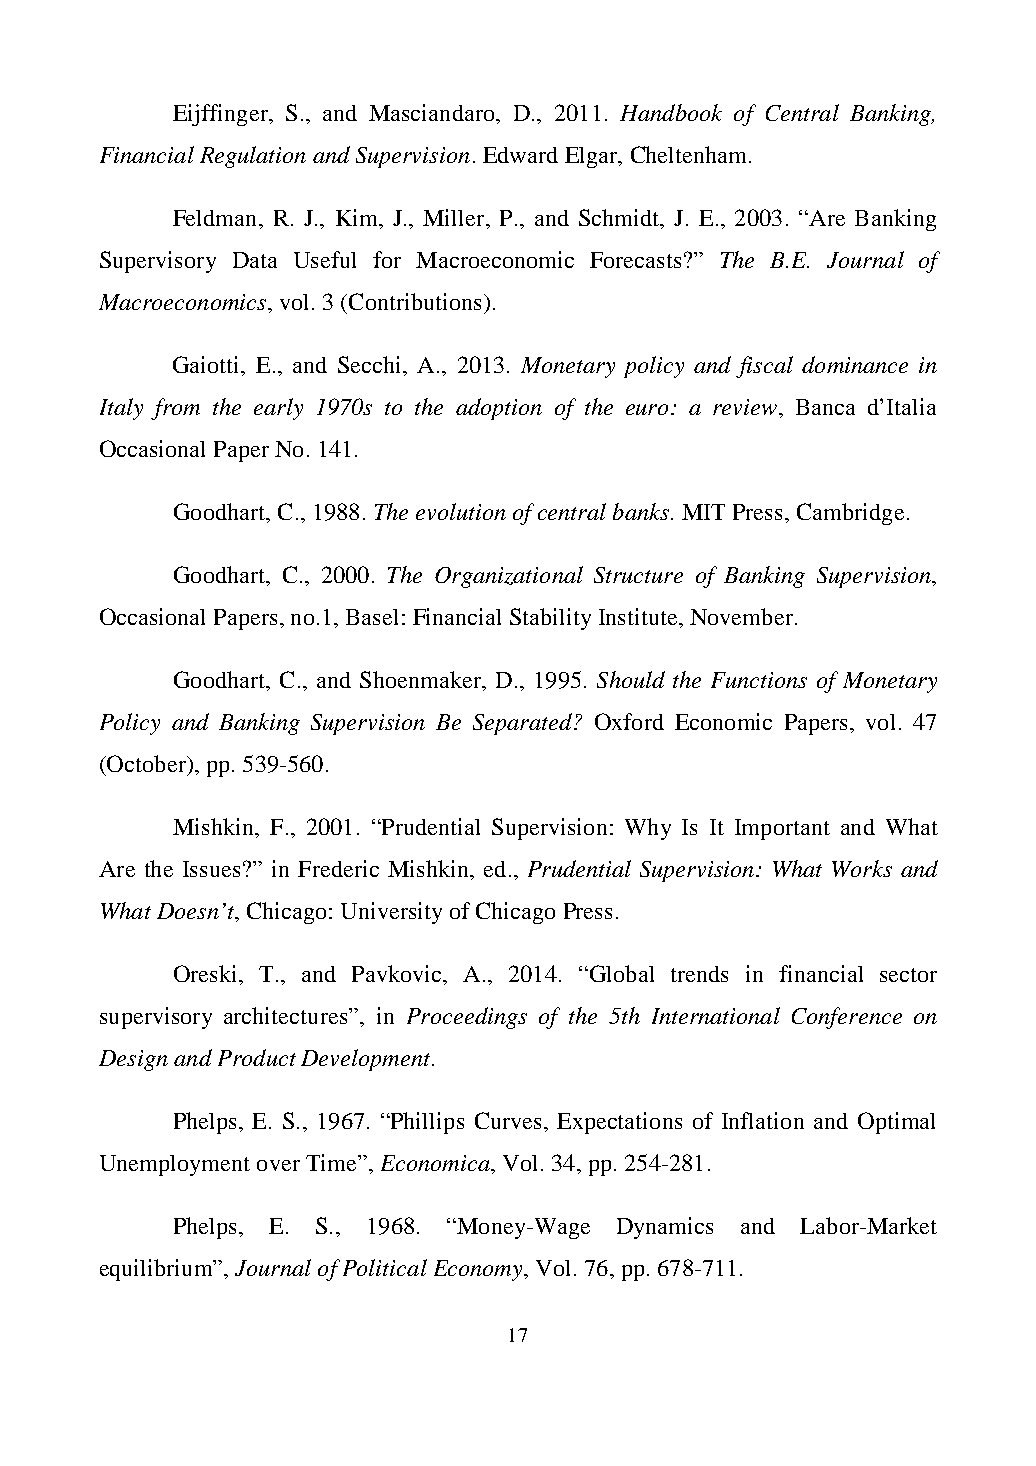 This document has height=1466, width=1036. What do you see at coordinates (759, 680) in the document?
I see `Functions` at bounding box center [759, 680].
